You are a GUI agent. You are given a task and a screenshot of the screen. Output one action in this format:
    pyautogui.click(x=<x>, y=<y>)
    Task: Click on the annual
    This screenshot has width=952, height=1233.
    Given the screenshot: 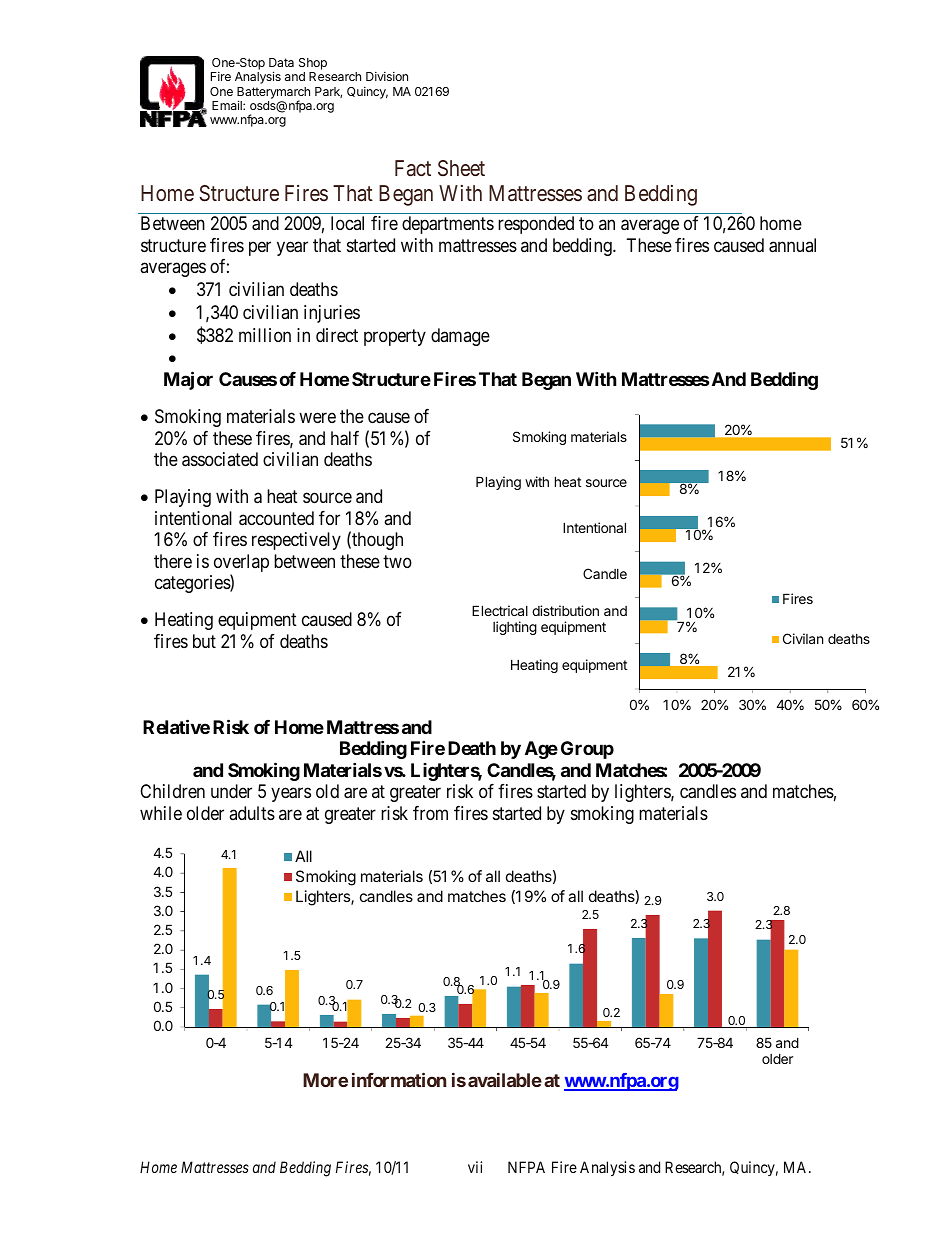 What is the action you would take?
    pyautogui.click(x=792, y=245)
